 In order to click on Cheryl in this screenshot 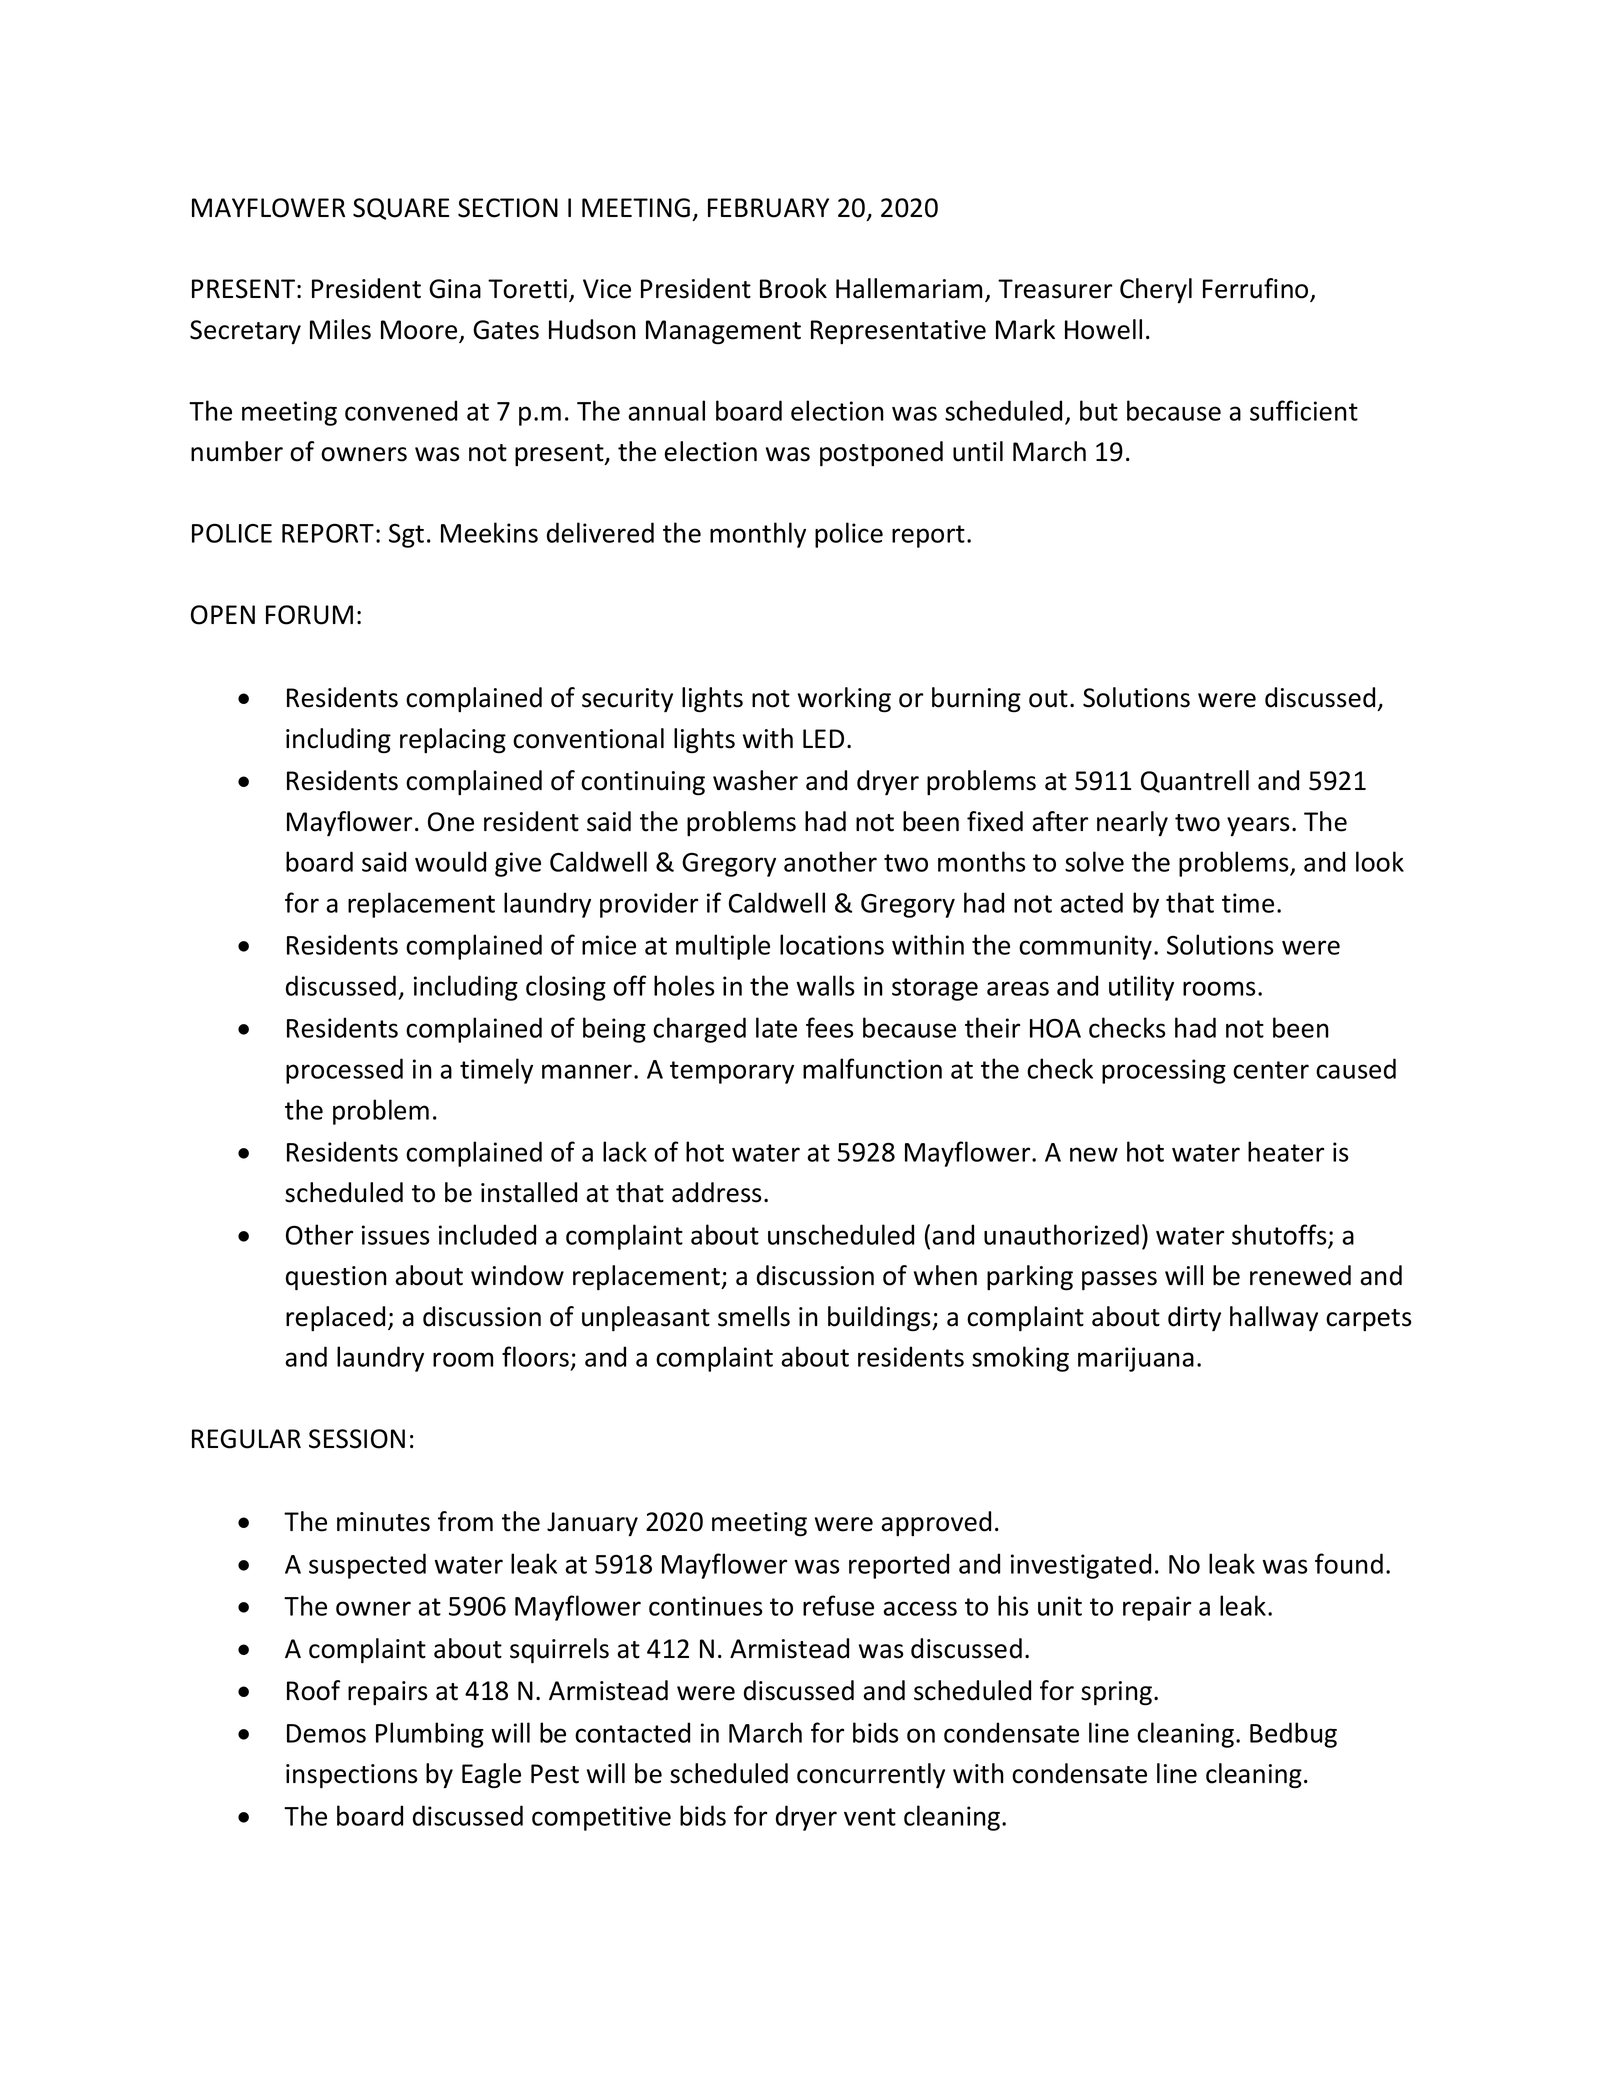, I will do `click(1156, 291)`.
